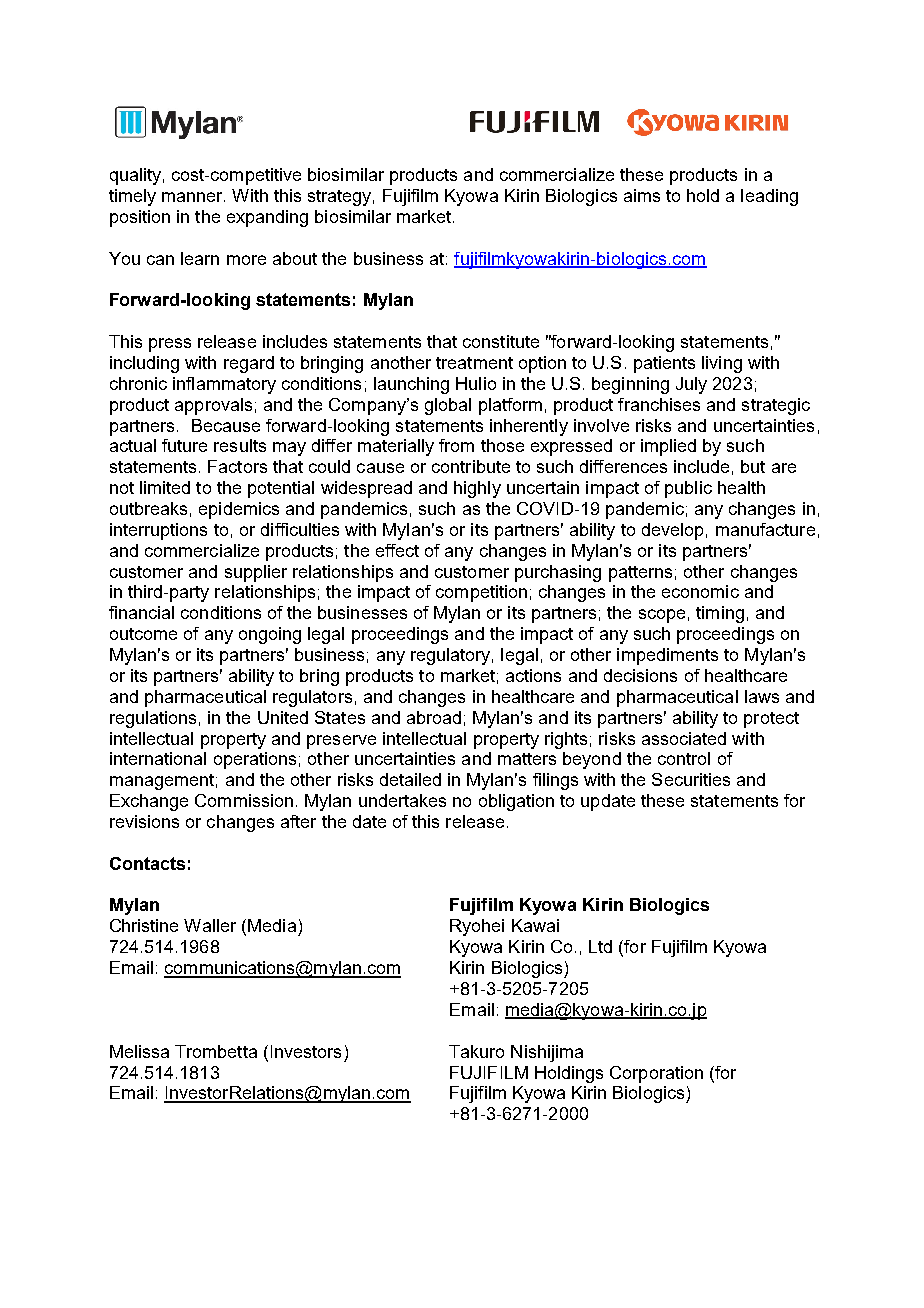 Image resolution: width=924 pixels, height=1308 pixels. Describe the element at coordinates (147, 863) in the screenshot. I see `Contacts` at that location.
